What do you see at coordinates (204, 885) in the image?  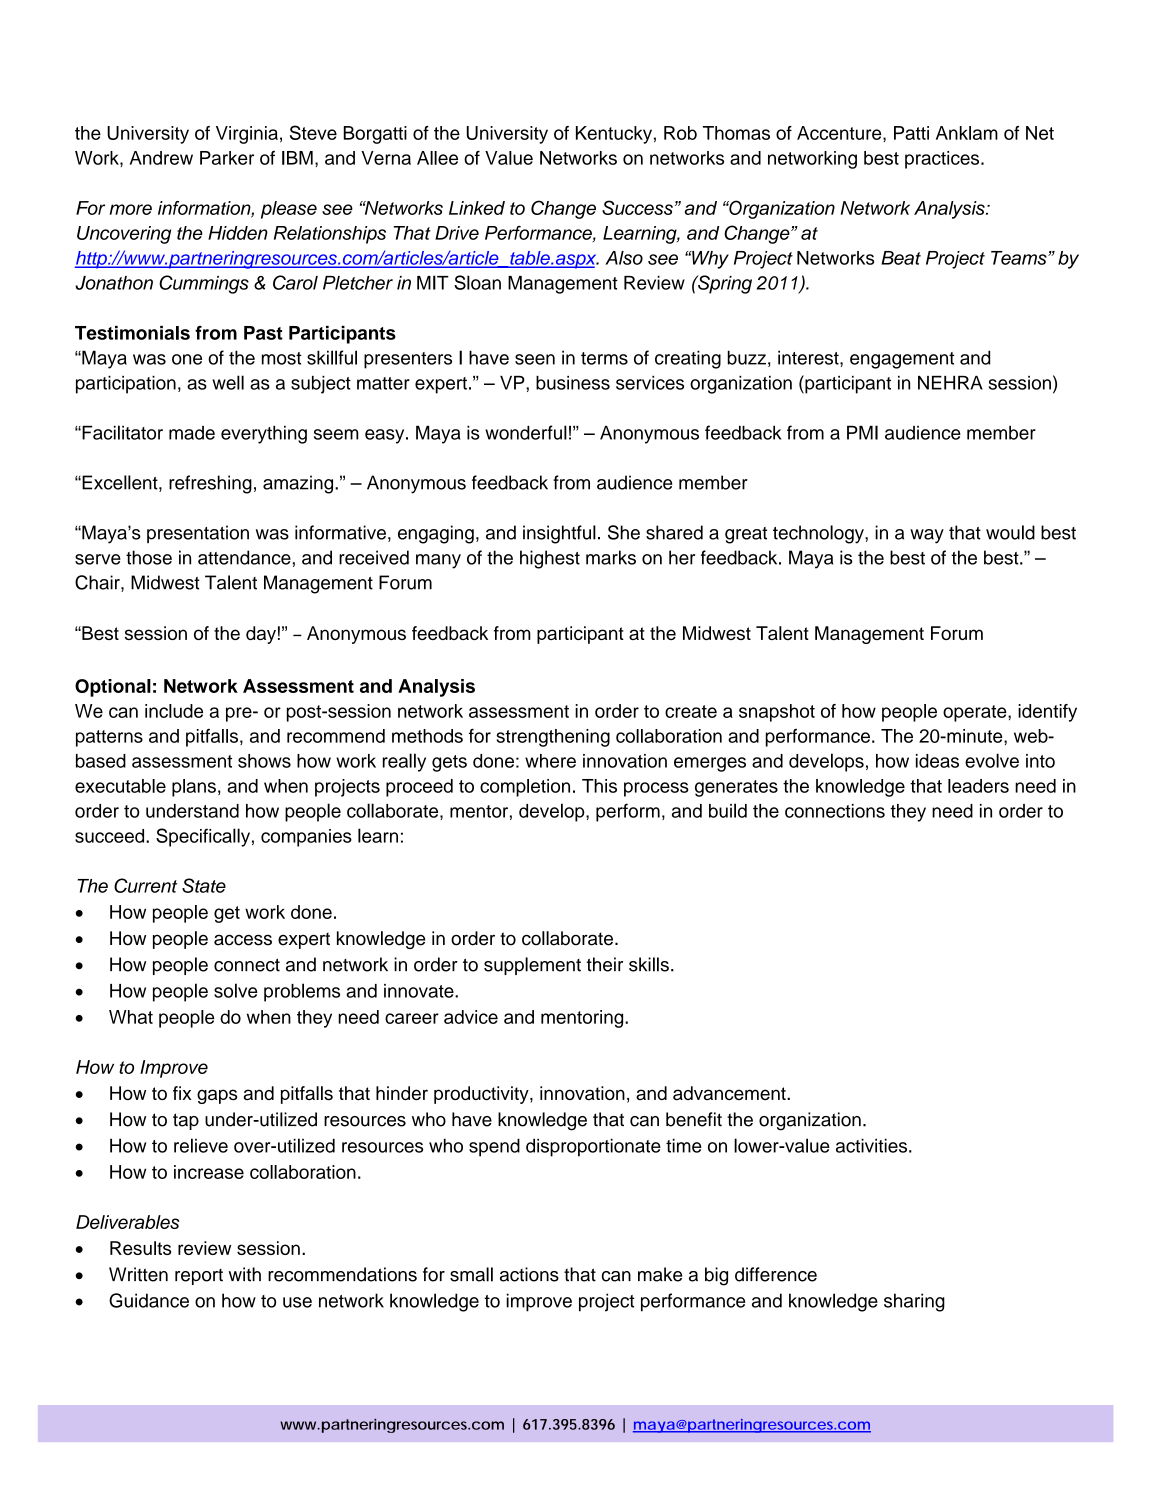 I see `State` at bounding box center [204, 885].
